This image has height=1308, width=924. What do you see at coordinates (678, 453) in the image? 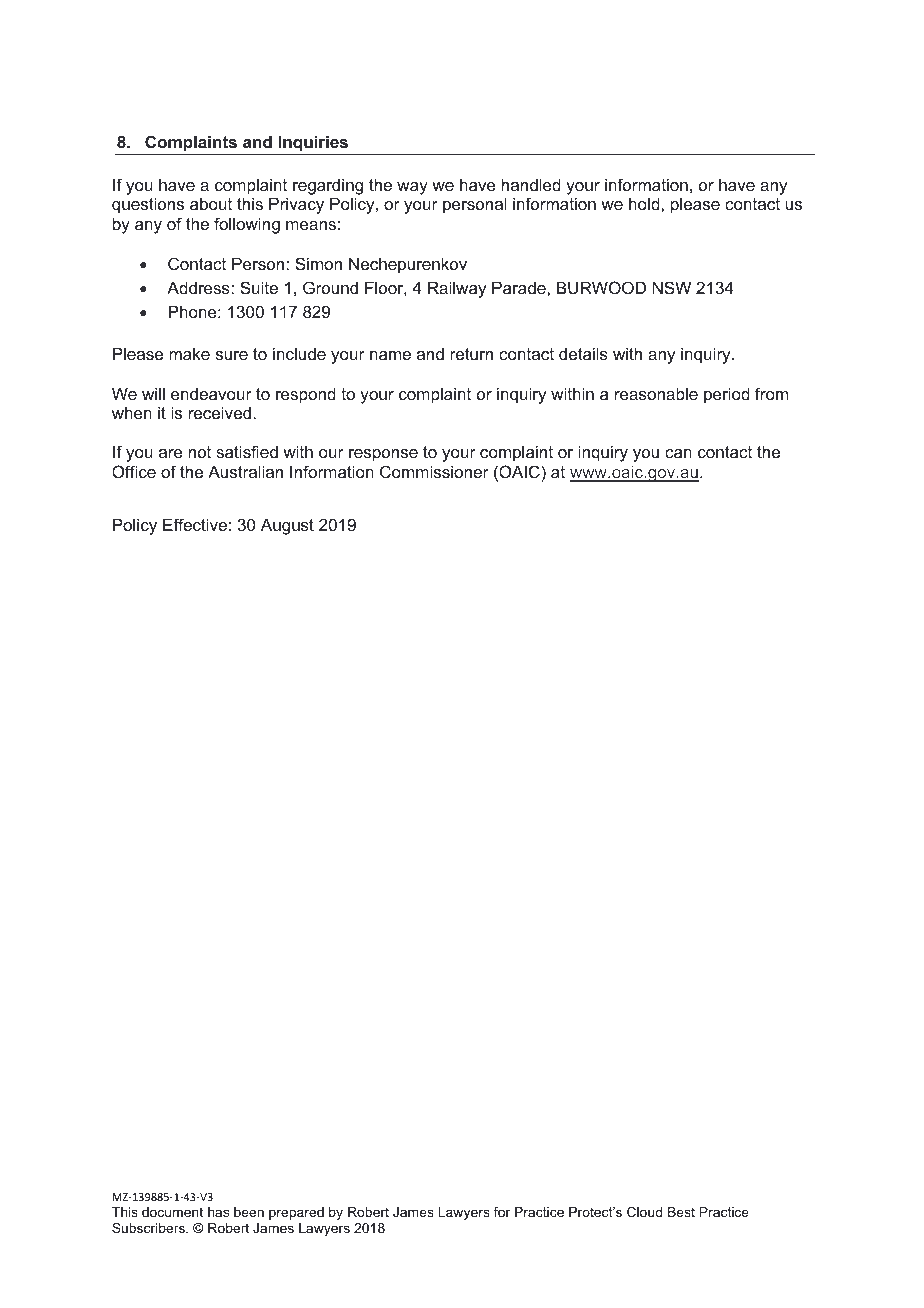
I see `can` at bounding box center [678, 453].
